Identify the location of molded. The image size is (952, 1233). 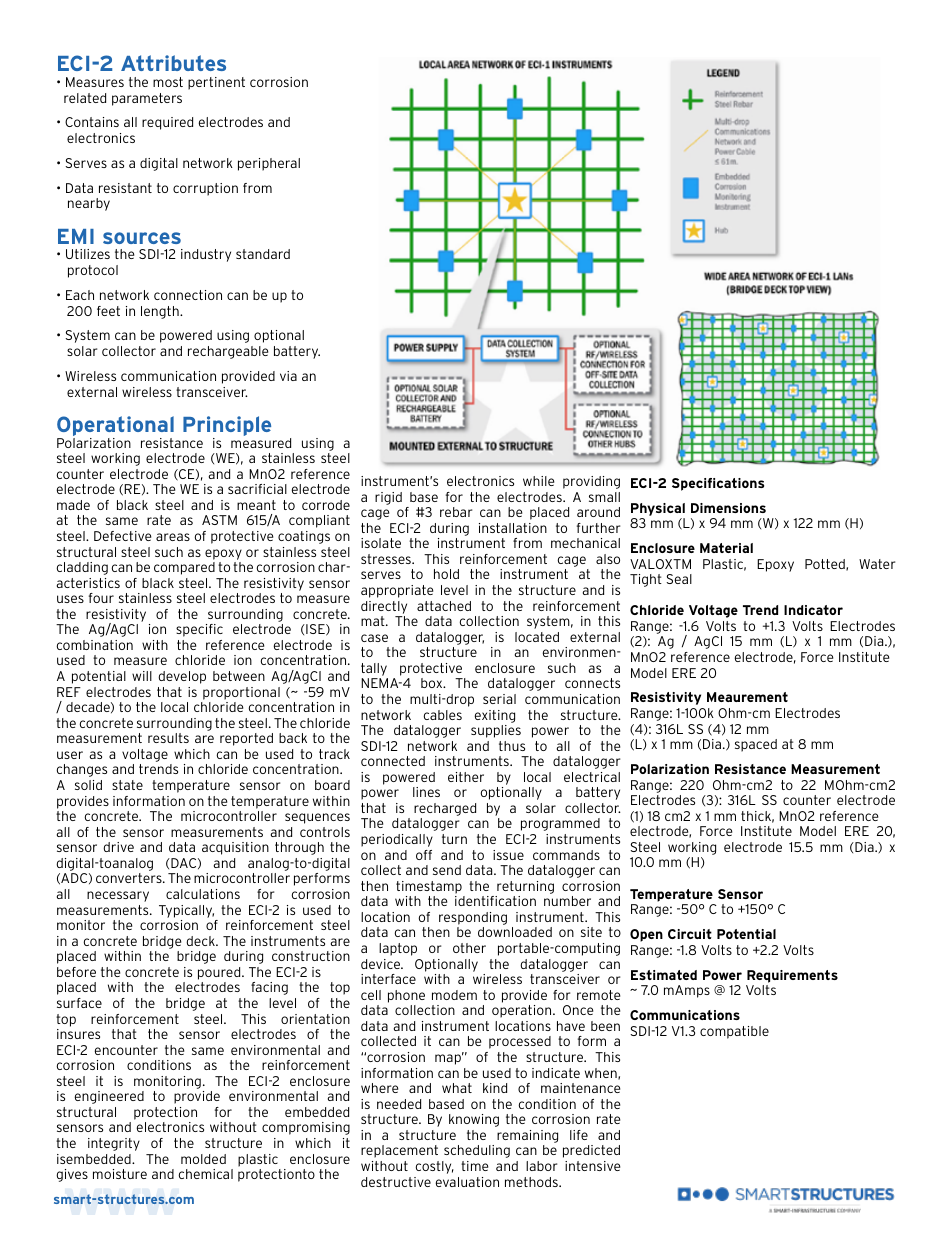
(203, 1159).
